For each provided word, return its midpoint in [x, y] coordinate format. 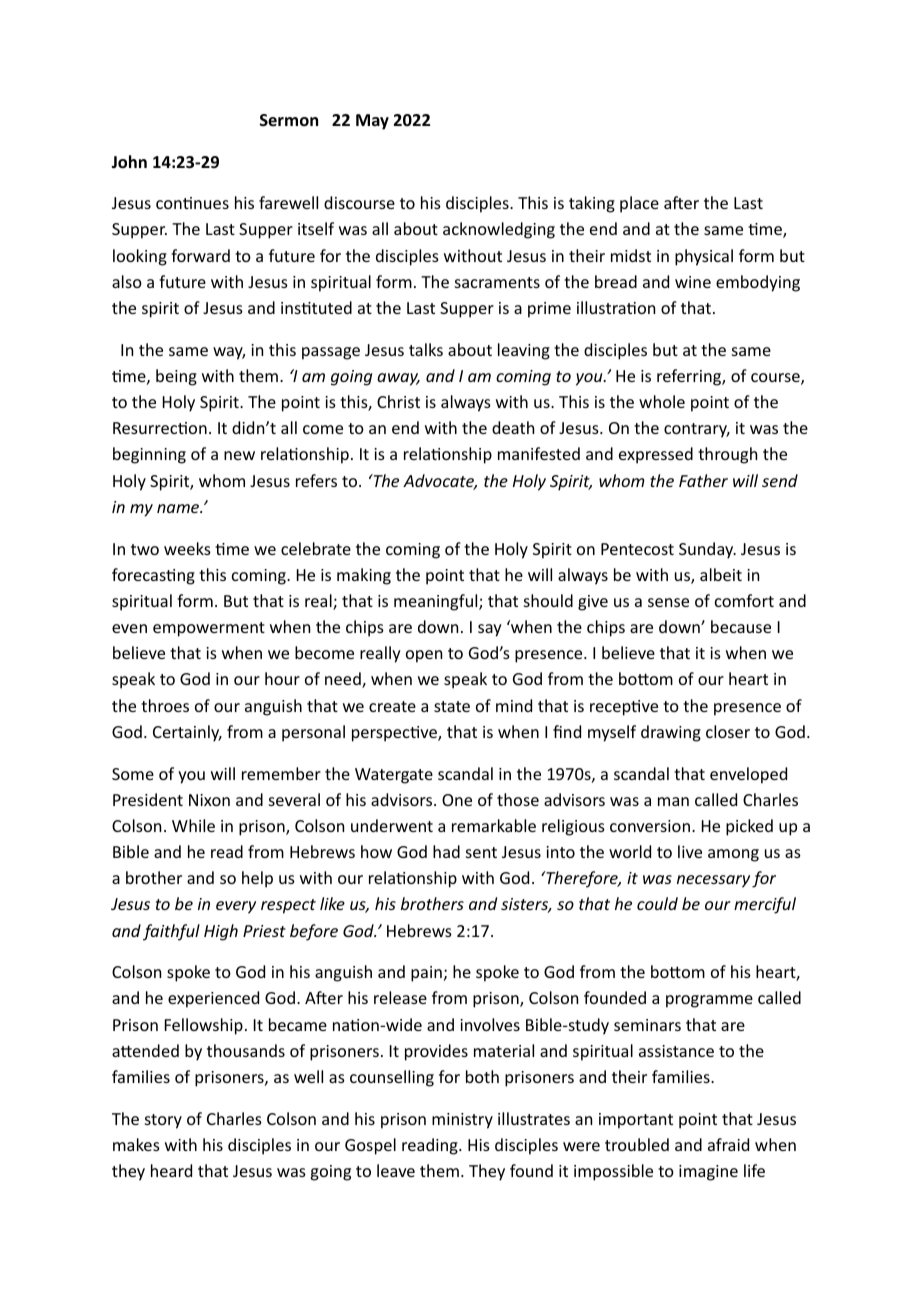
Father [703, 480]
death [513, 427]
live [690, 851]
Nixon [209, 800]
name [179, 508]
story [163, 1121]
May [372, 122]
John [129, 162]
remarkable [494, 825]
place [639, 204]
